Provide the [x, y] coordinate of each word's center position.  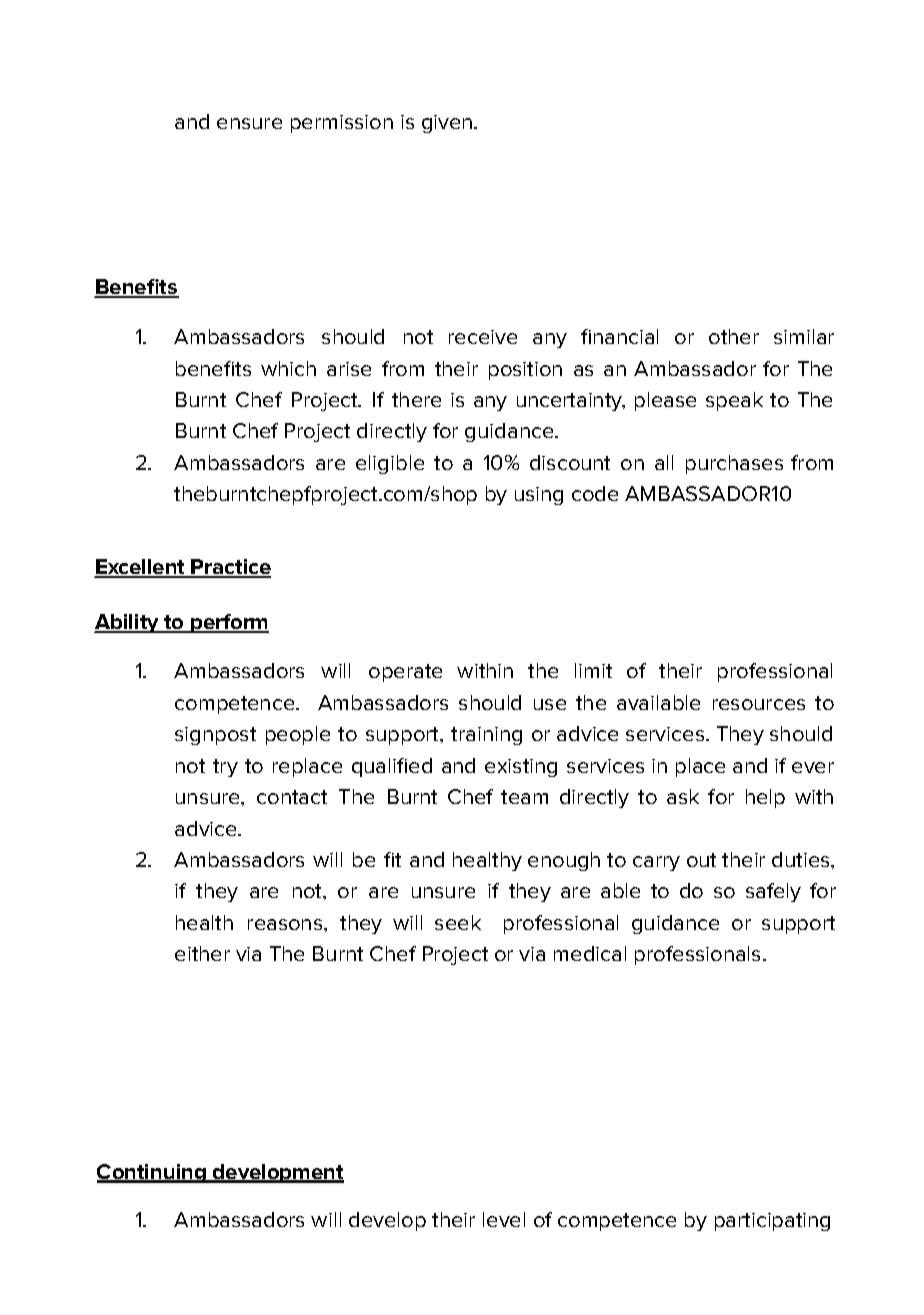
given [448, 124]
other [734, 336]
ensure [249, 123]
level [504, 1219]
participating [772, 1222]
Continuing [152, 1173]
